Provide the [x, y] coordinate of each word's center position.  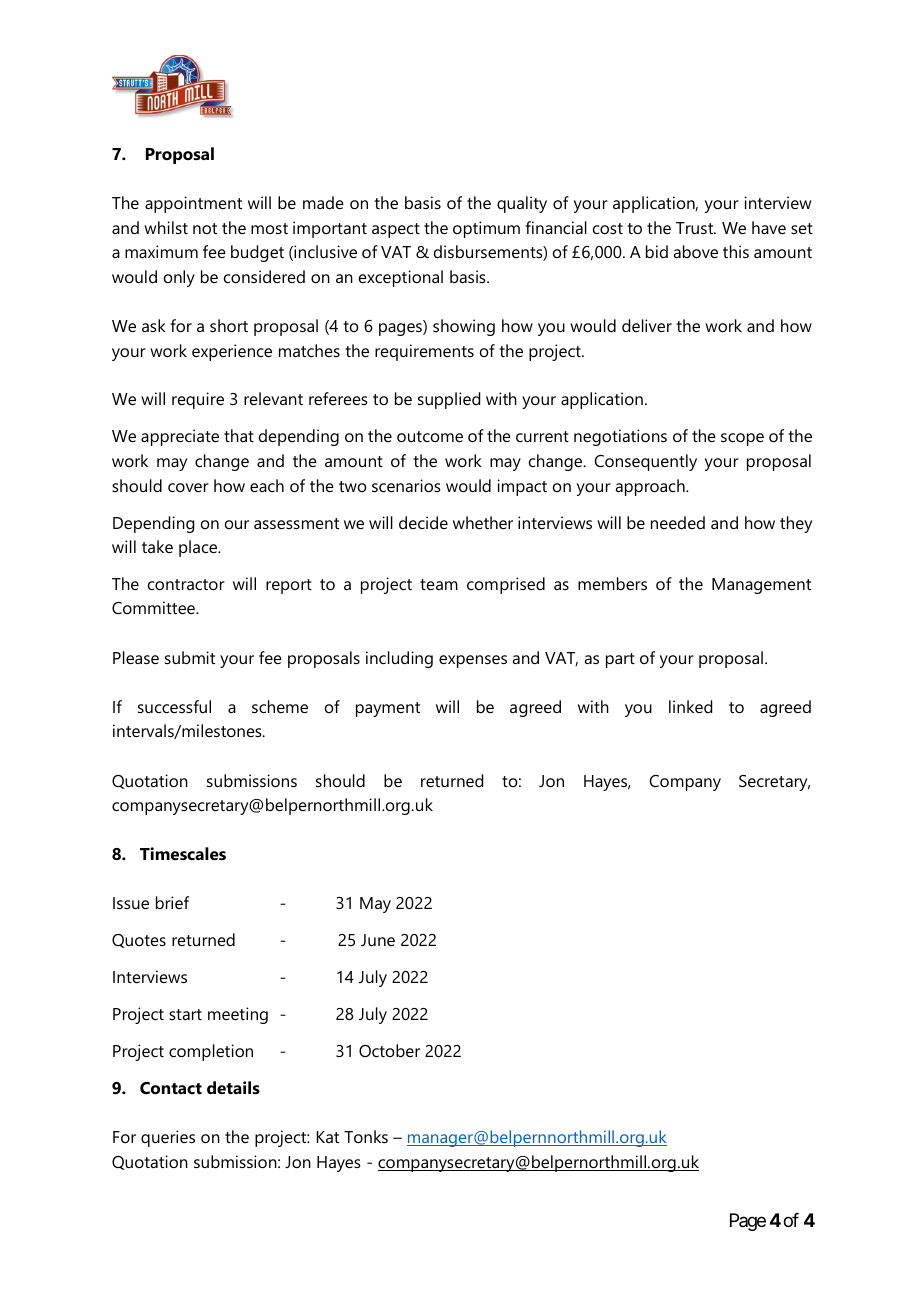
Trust [696, 228]
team [439, 584]
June [378, 940]
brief [172, 902]
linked [690, 706]
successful [174, 706]
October [389, 1050]
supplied [449, 400]
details [233, 1087]
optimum [486, 229]
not [205, 228]
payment [388, 709]
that [239, 435]
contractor [186, 584]
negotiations [620, 437]
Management [761, 586]
